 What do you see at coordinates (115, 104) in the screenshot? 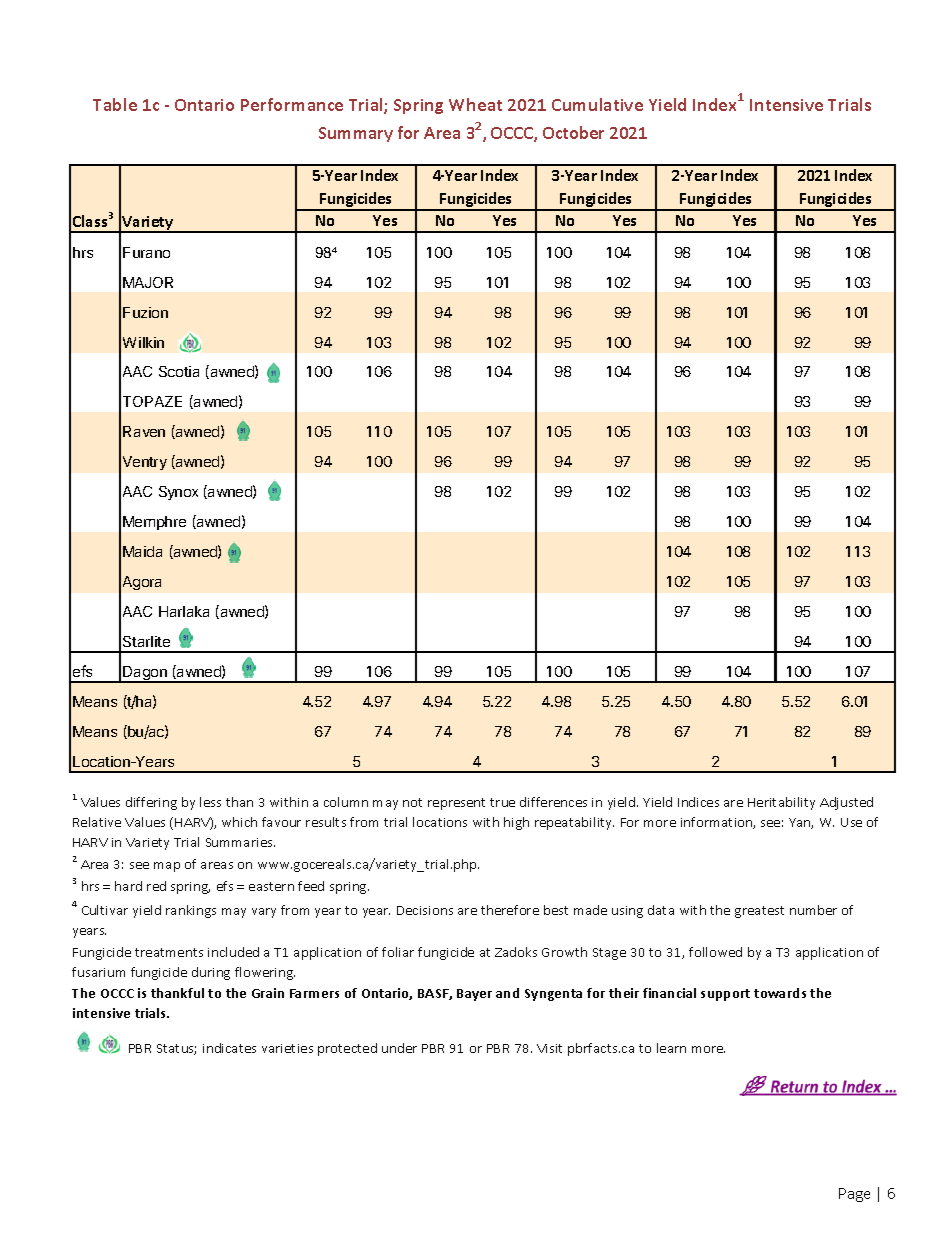
I see `Table` at bounding box center [115, 104].
